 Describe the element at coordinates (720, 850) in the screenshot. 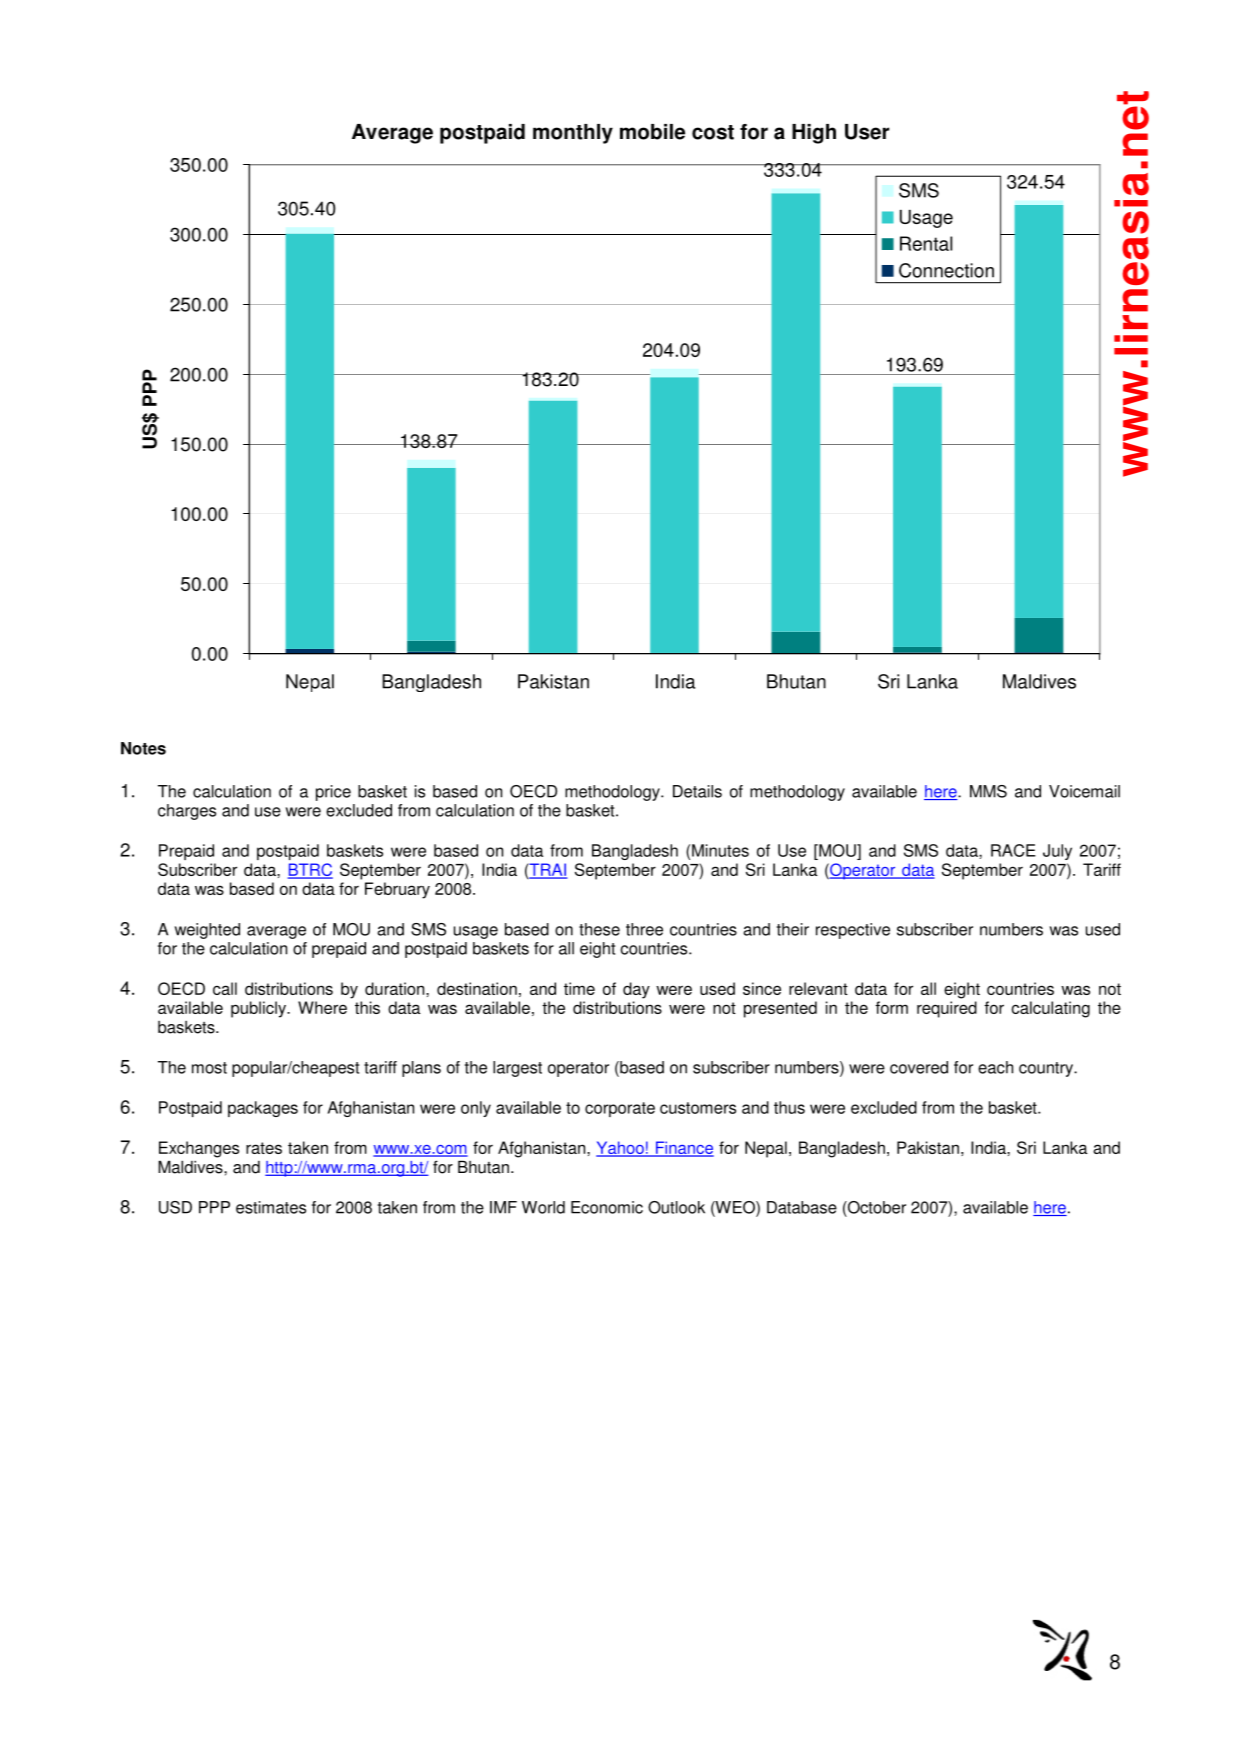

I see `Minutes` at that location.
